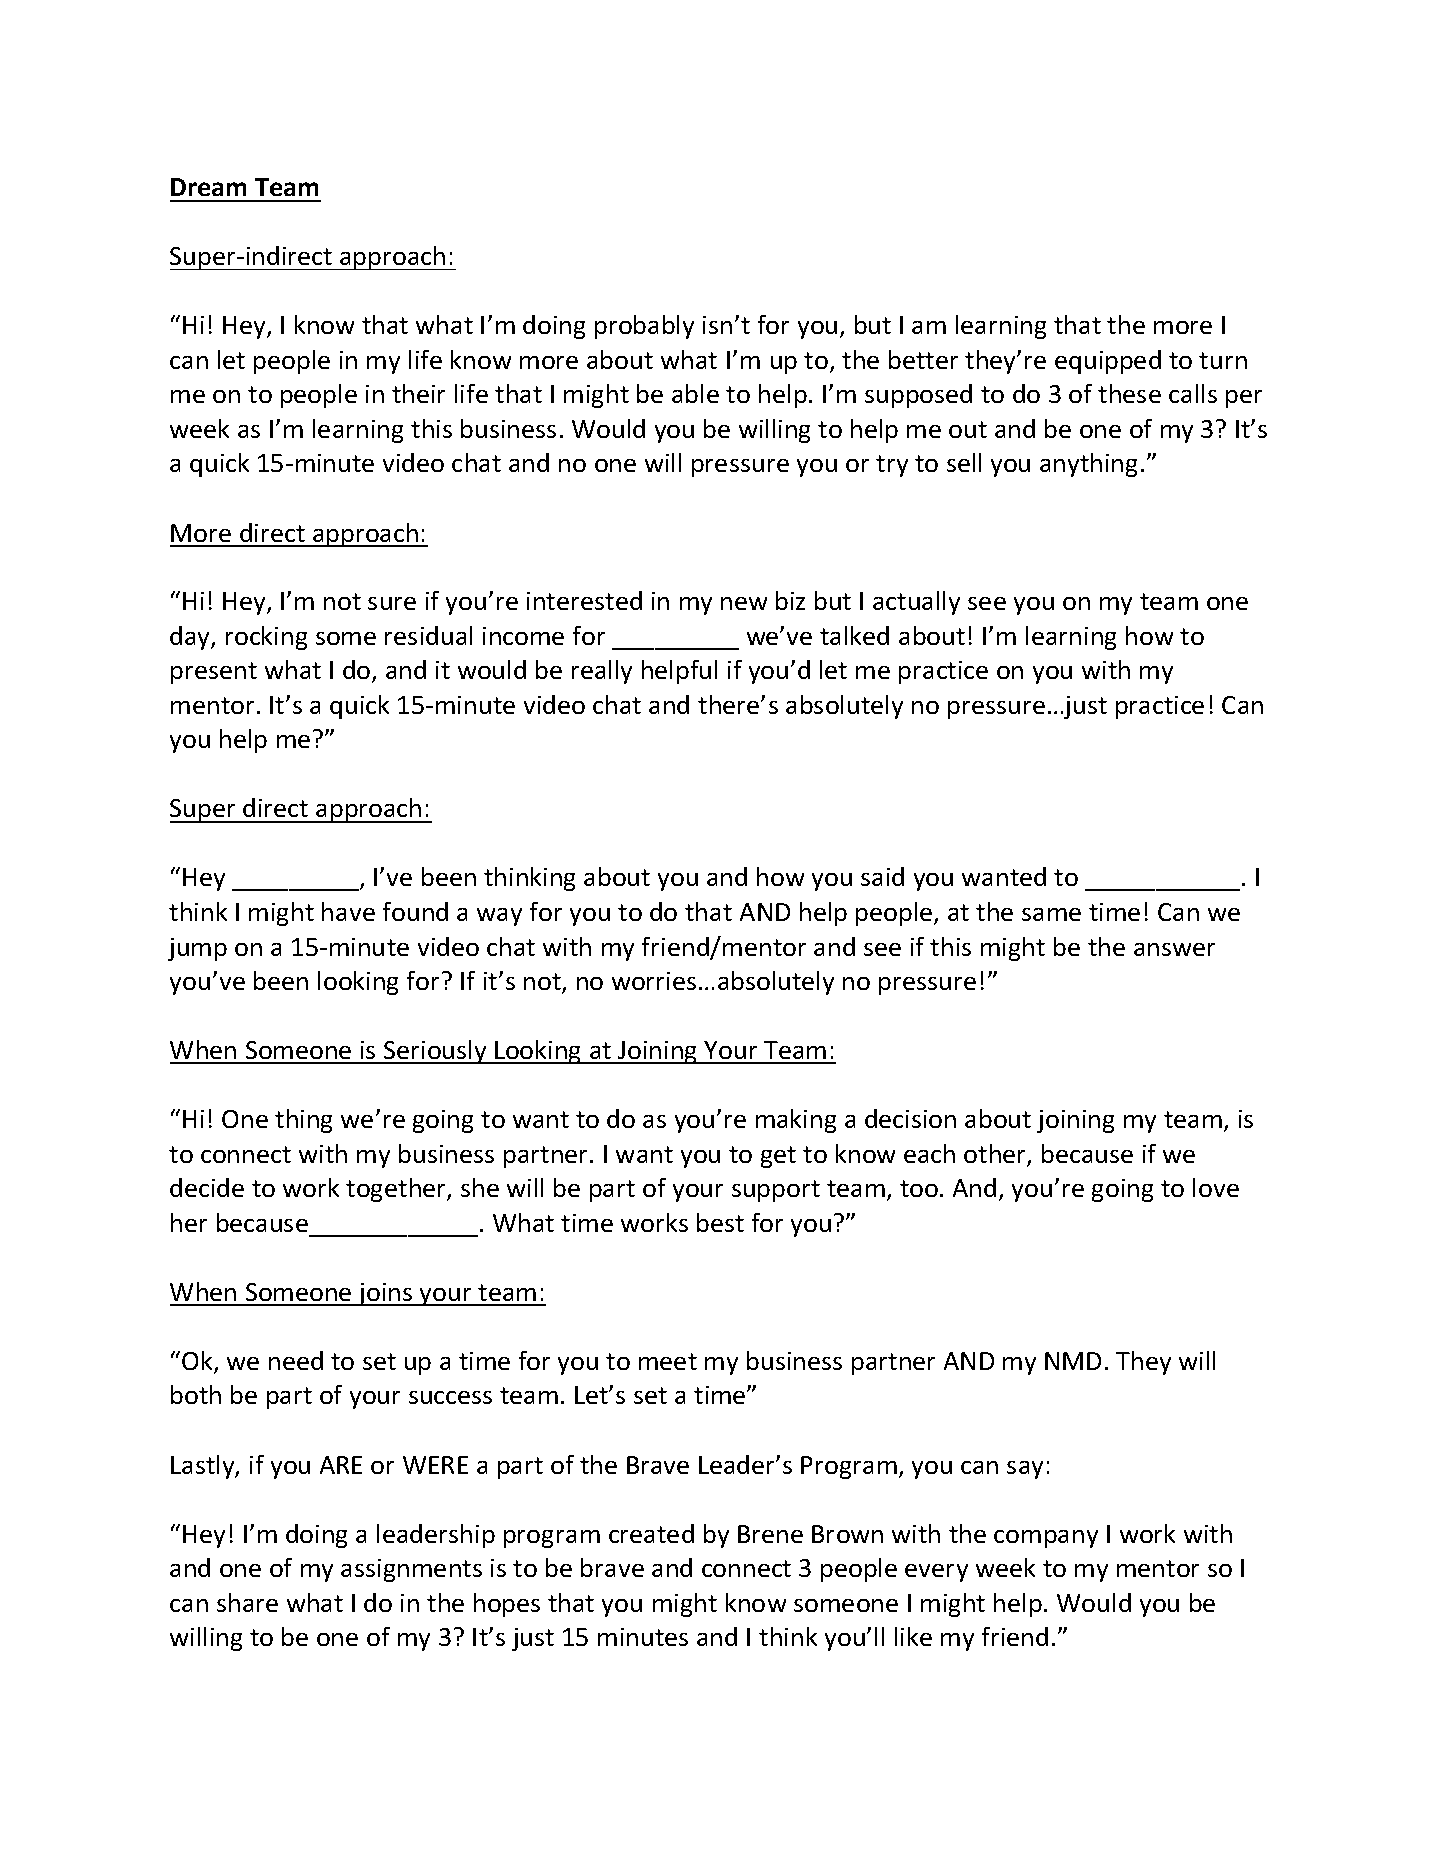  I want to click on have, so click(348, 911).
